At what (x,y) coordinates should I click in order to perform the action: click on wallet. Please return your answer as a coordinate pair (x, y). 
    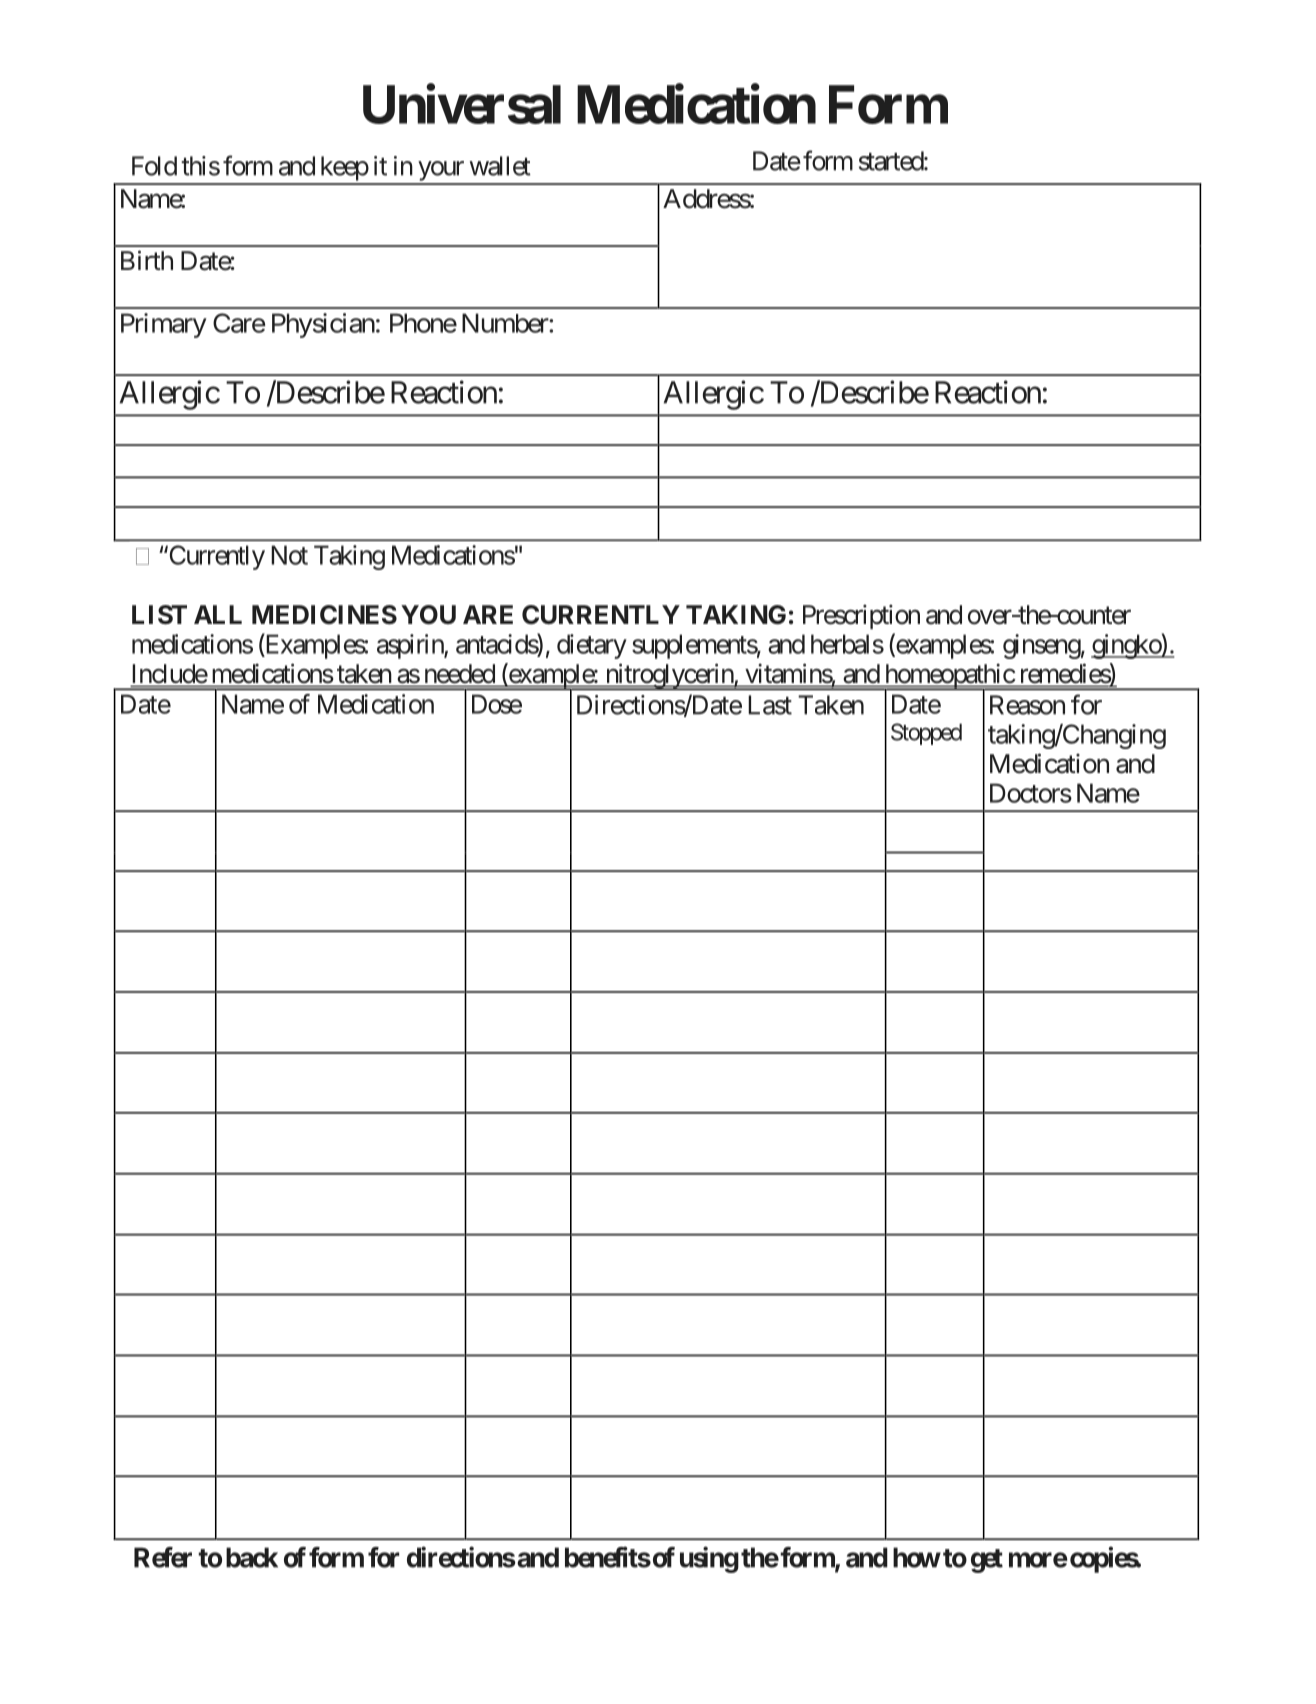
    Looking at the image, I should click on (500, 166).
